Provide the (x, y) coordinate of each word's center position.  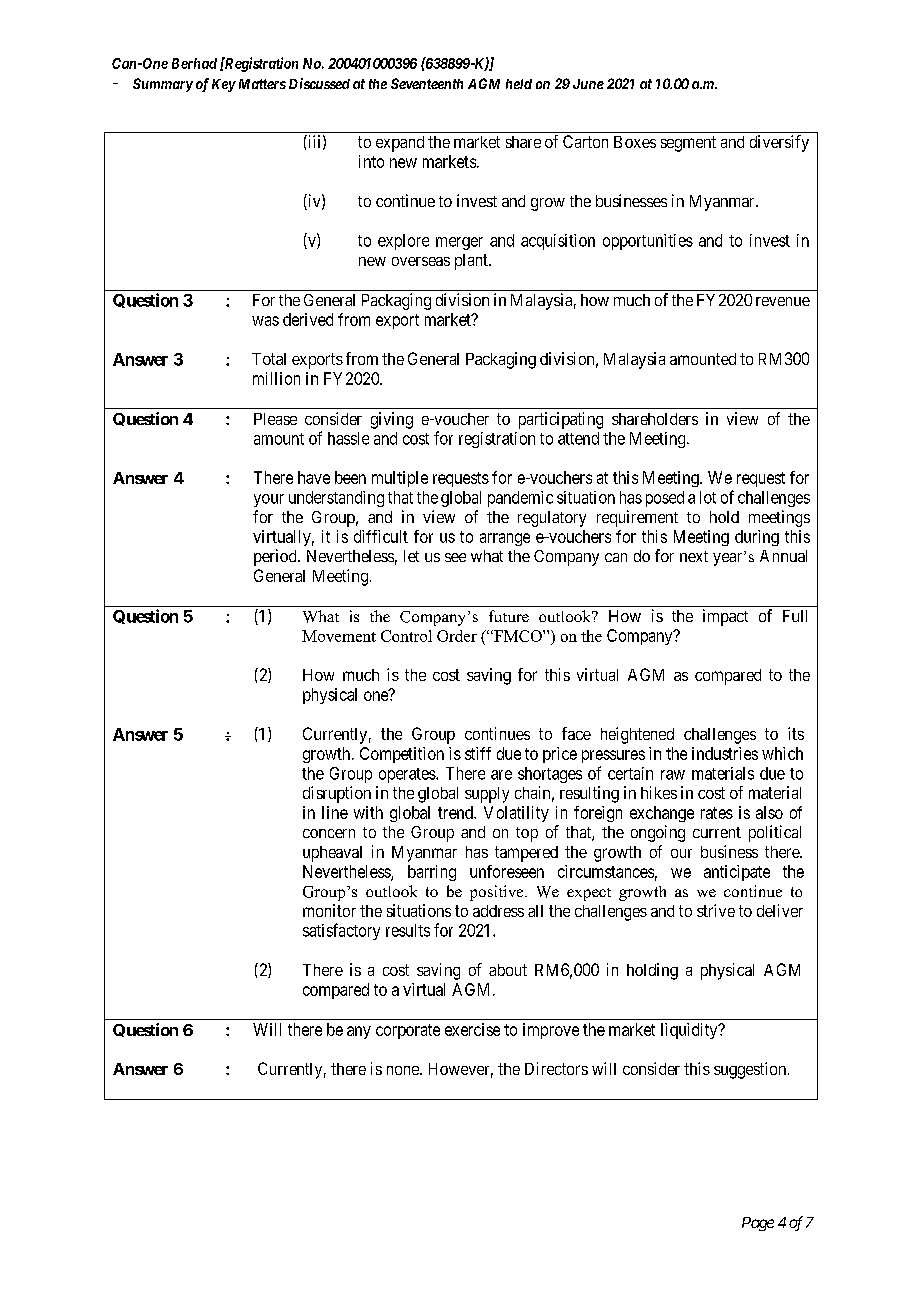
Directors (556, 1068)
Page (758, 1224)
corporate (408, 1031)
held (519, 84)
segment (688, 144)
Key (224, 85)
